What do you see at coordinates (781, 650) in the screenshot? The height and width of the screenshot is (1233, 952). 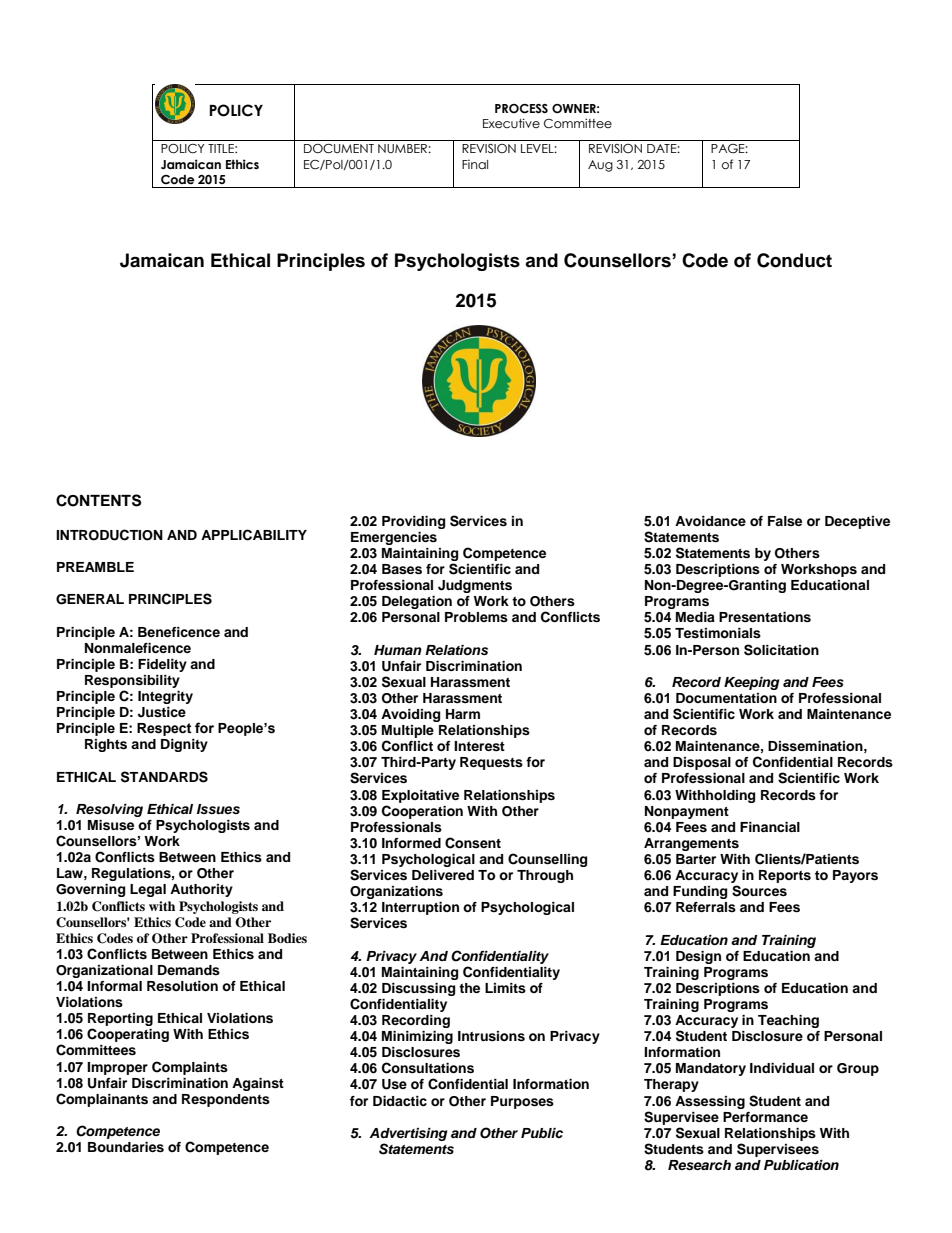 I see `Solicitation` at bounding box center [781, 650].
